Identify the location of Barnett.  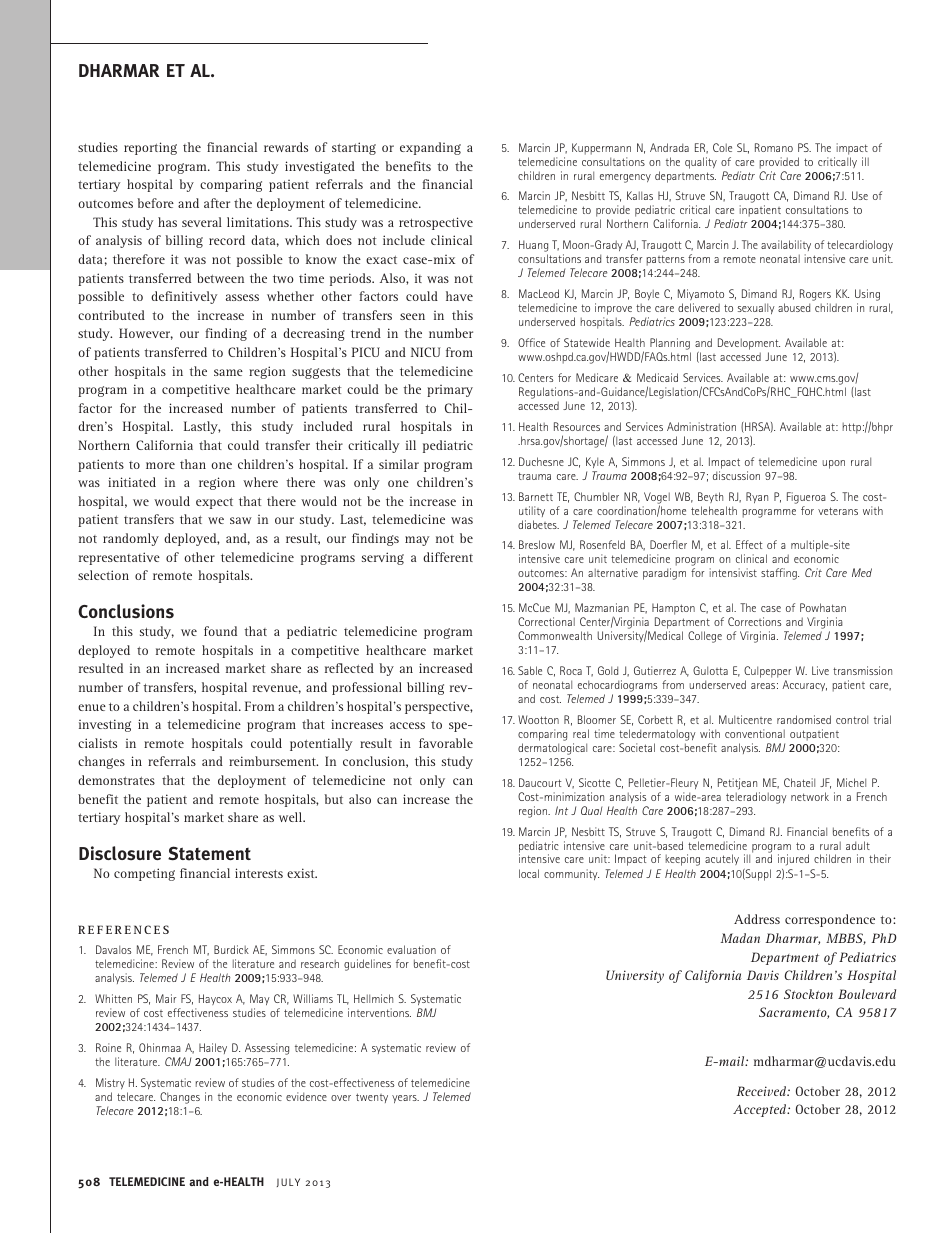
(536, 496).
